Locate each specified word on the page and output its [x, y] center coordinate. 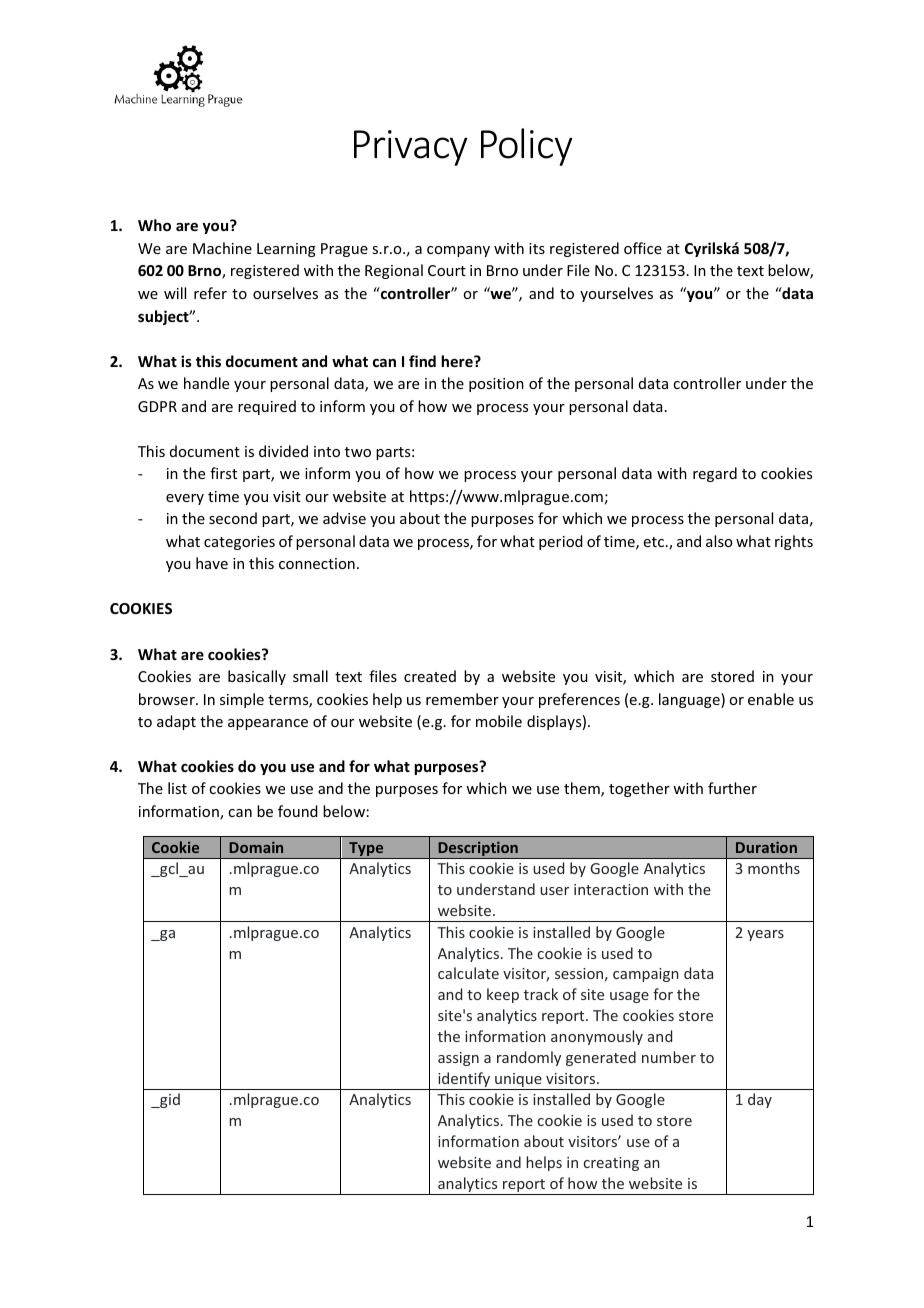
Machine [222, 248]
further [732, 788]
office [643, 248]
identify [464, 1081]
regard [715, 474]
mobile [499, 721]
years [765, 935]
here [458, 361]
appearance [268, 724]
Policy [527, 147]
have [212, 563]
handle [206, 383]
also [719, 541]
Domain [256, 847]
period [561, 542]
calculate [468, 973]
